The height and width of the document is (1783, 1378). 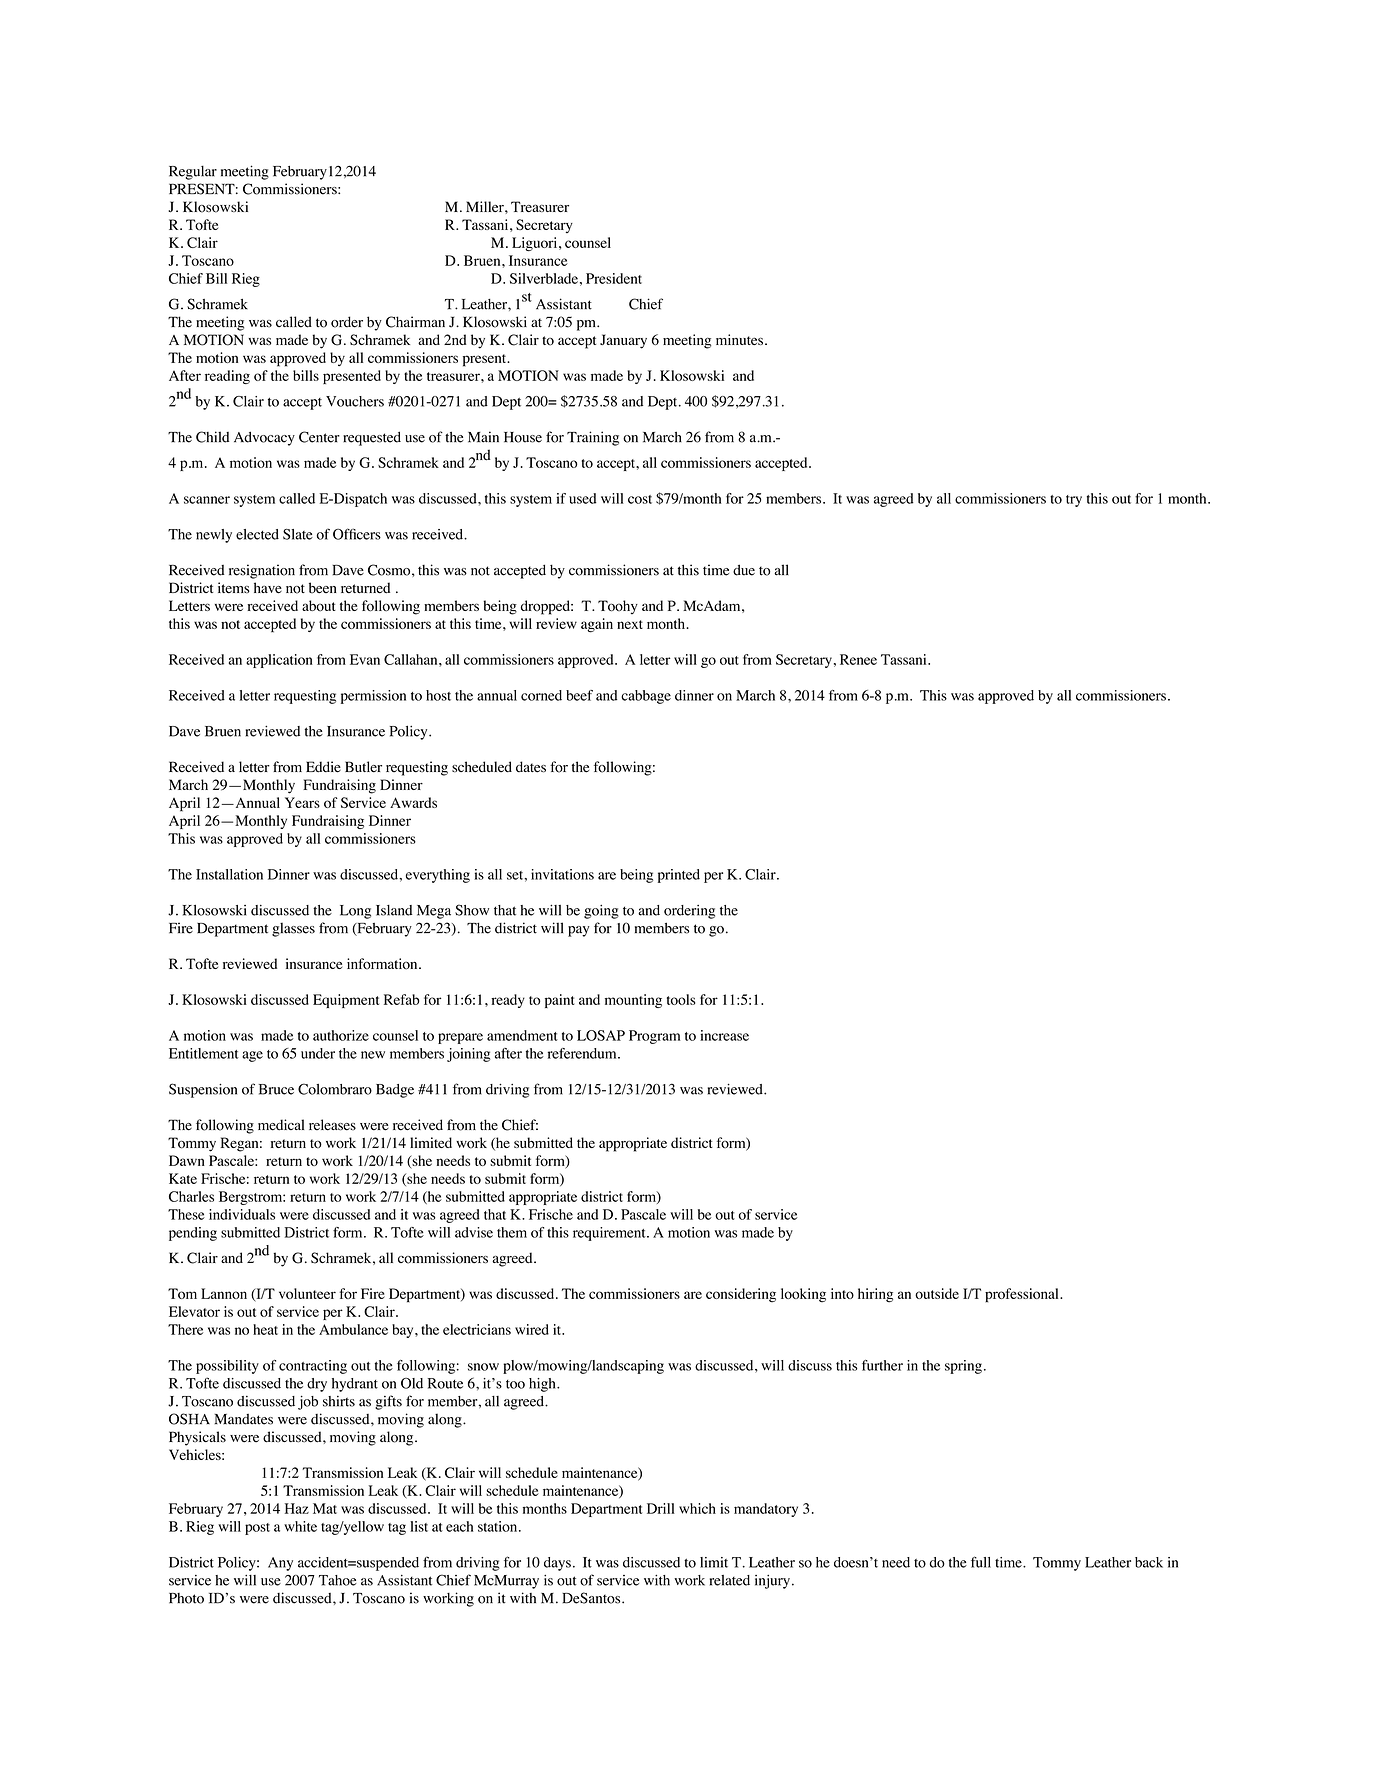 What do you see at coordinates (724, 1035) in the document?
I see `increase` at bounding box center [724, 1035].
